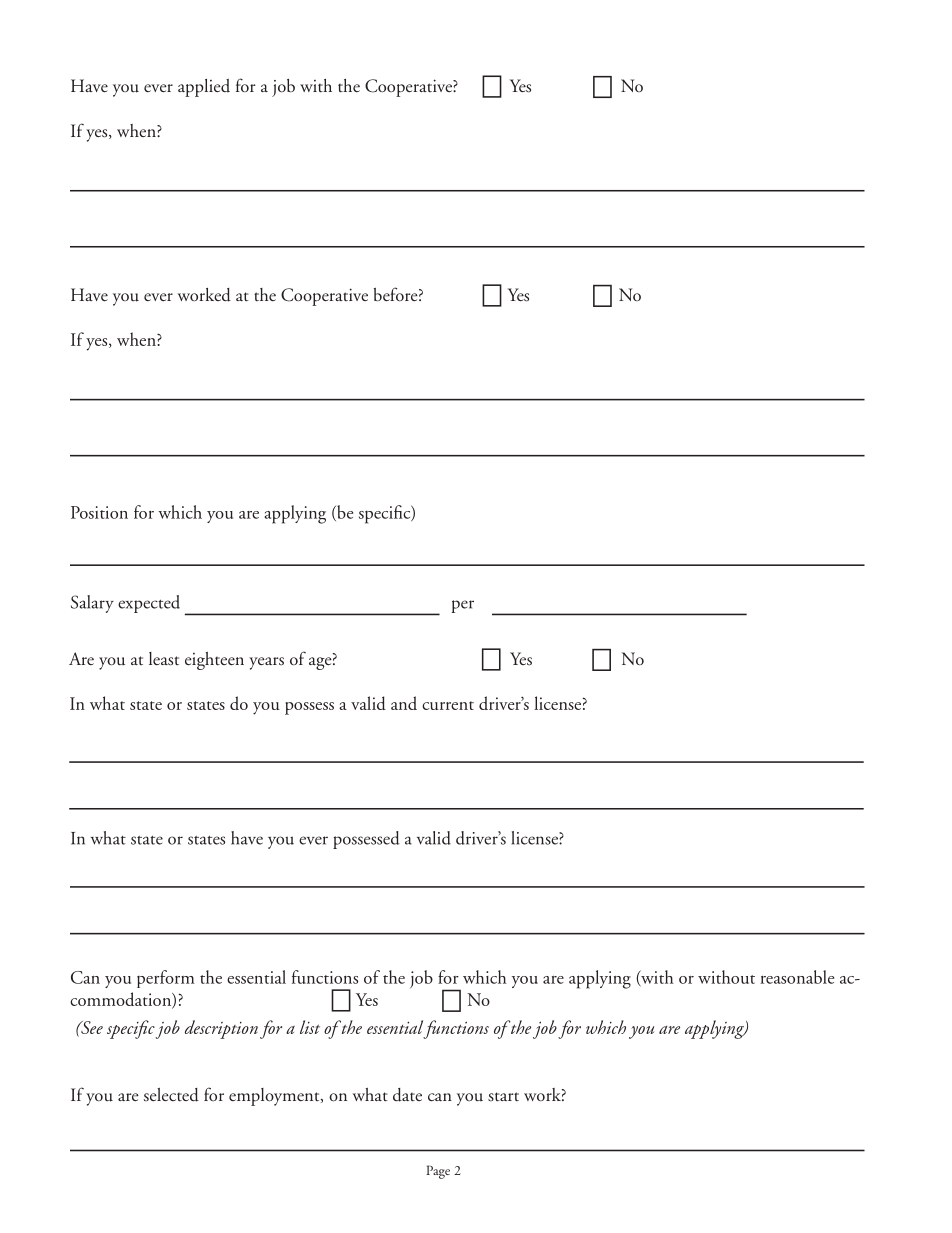  Describe the element at coordinates (204, 88) in the page. I see `applied` at that location.
